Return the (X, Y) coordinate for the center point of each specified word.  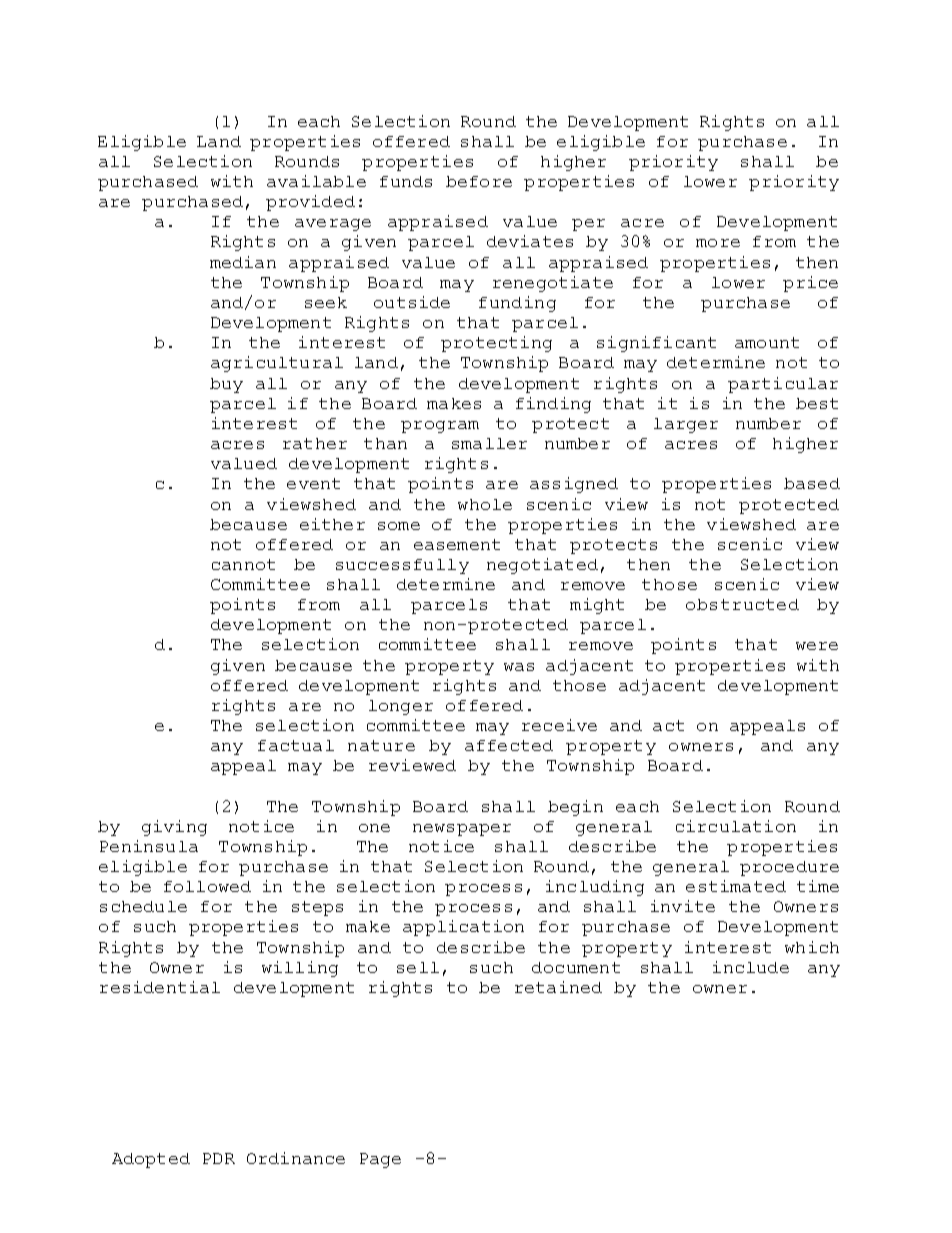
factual (296, 745)
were (817, 646)
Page (380, 1160)
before (479, 181)
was (519, 667)
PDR (219, 1158)
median (243, 262)
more (718, 243)
